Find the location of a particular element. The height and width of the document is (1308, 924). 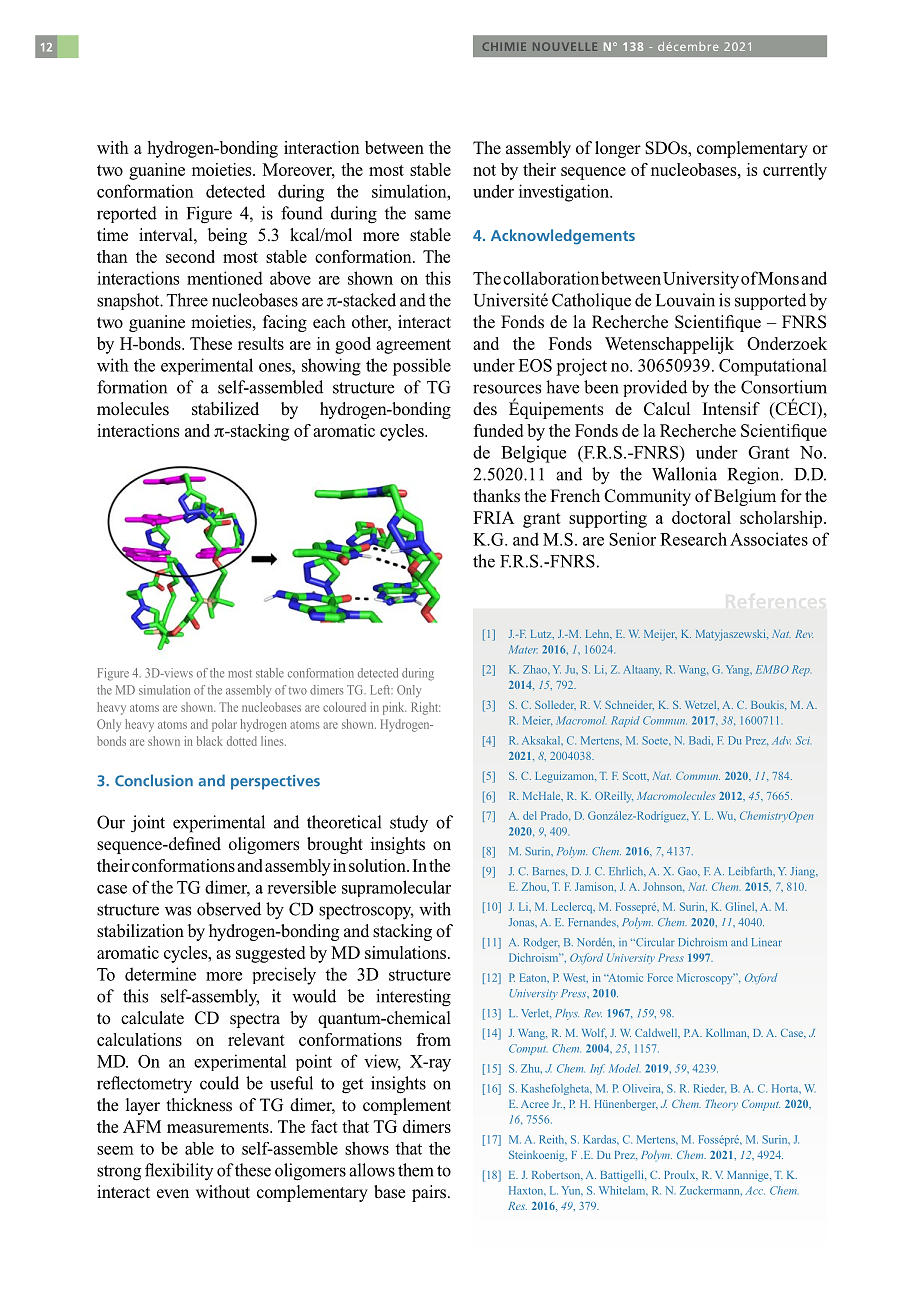

reported is located at coordinates (127, 214).
